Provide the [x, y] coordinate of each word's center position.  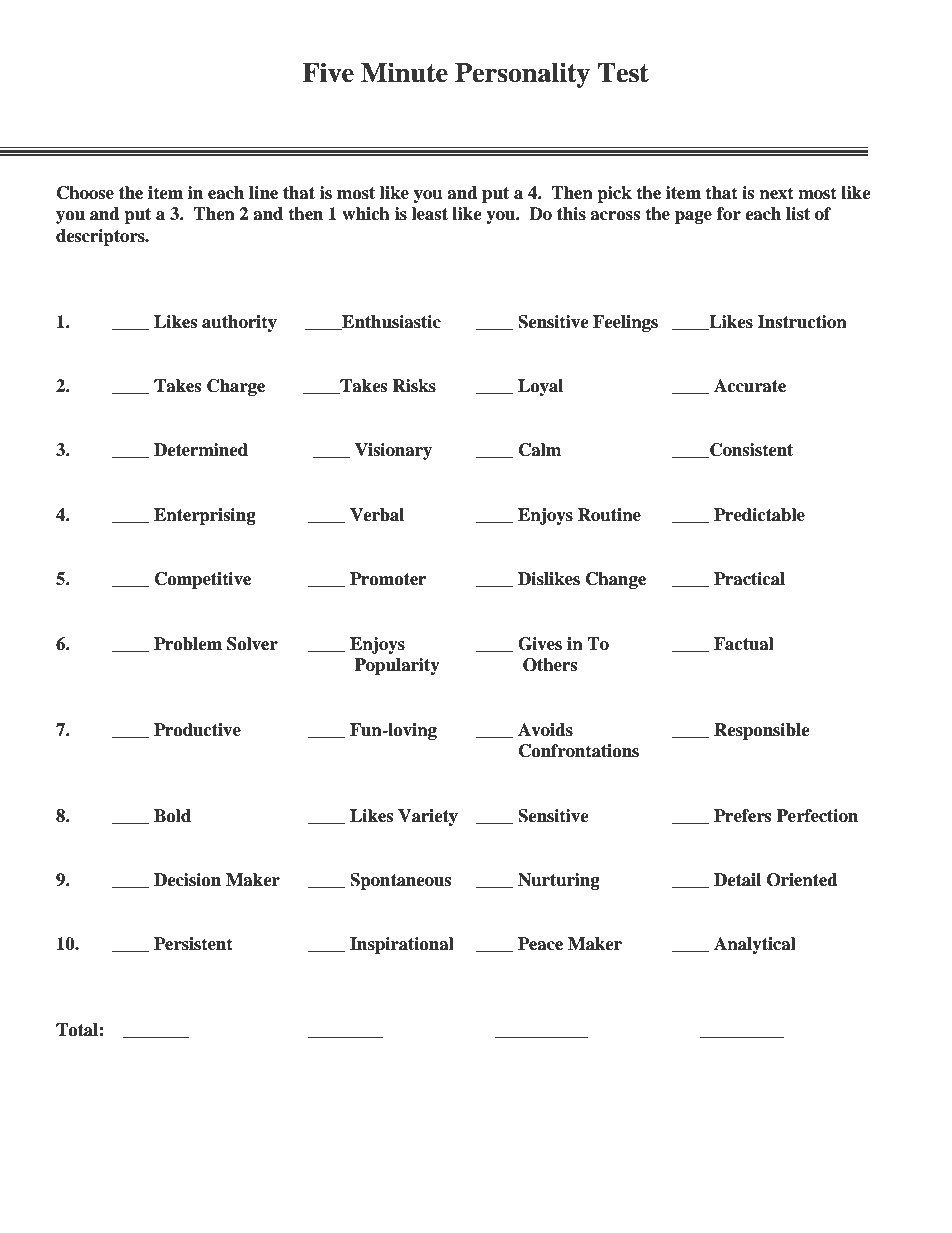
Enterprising [205, 516]
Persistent [193, 944]
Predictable [759, 515]
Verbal [377, 515]
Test [623, 73]
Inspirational [402, 945]
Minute [404, 72]
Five [328, 72]
